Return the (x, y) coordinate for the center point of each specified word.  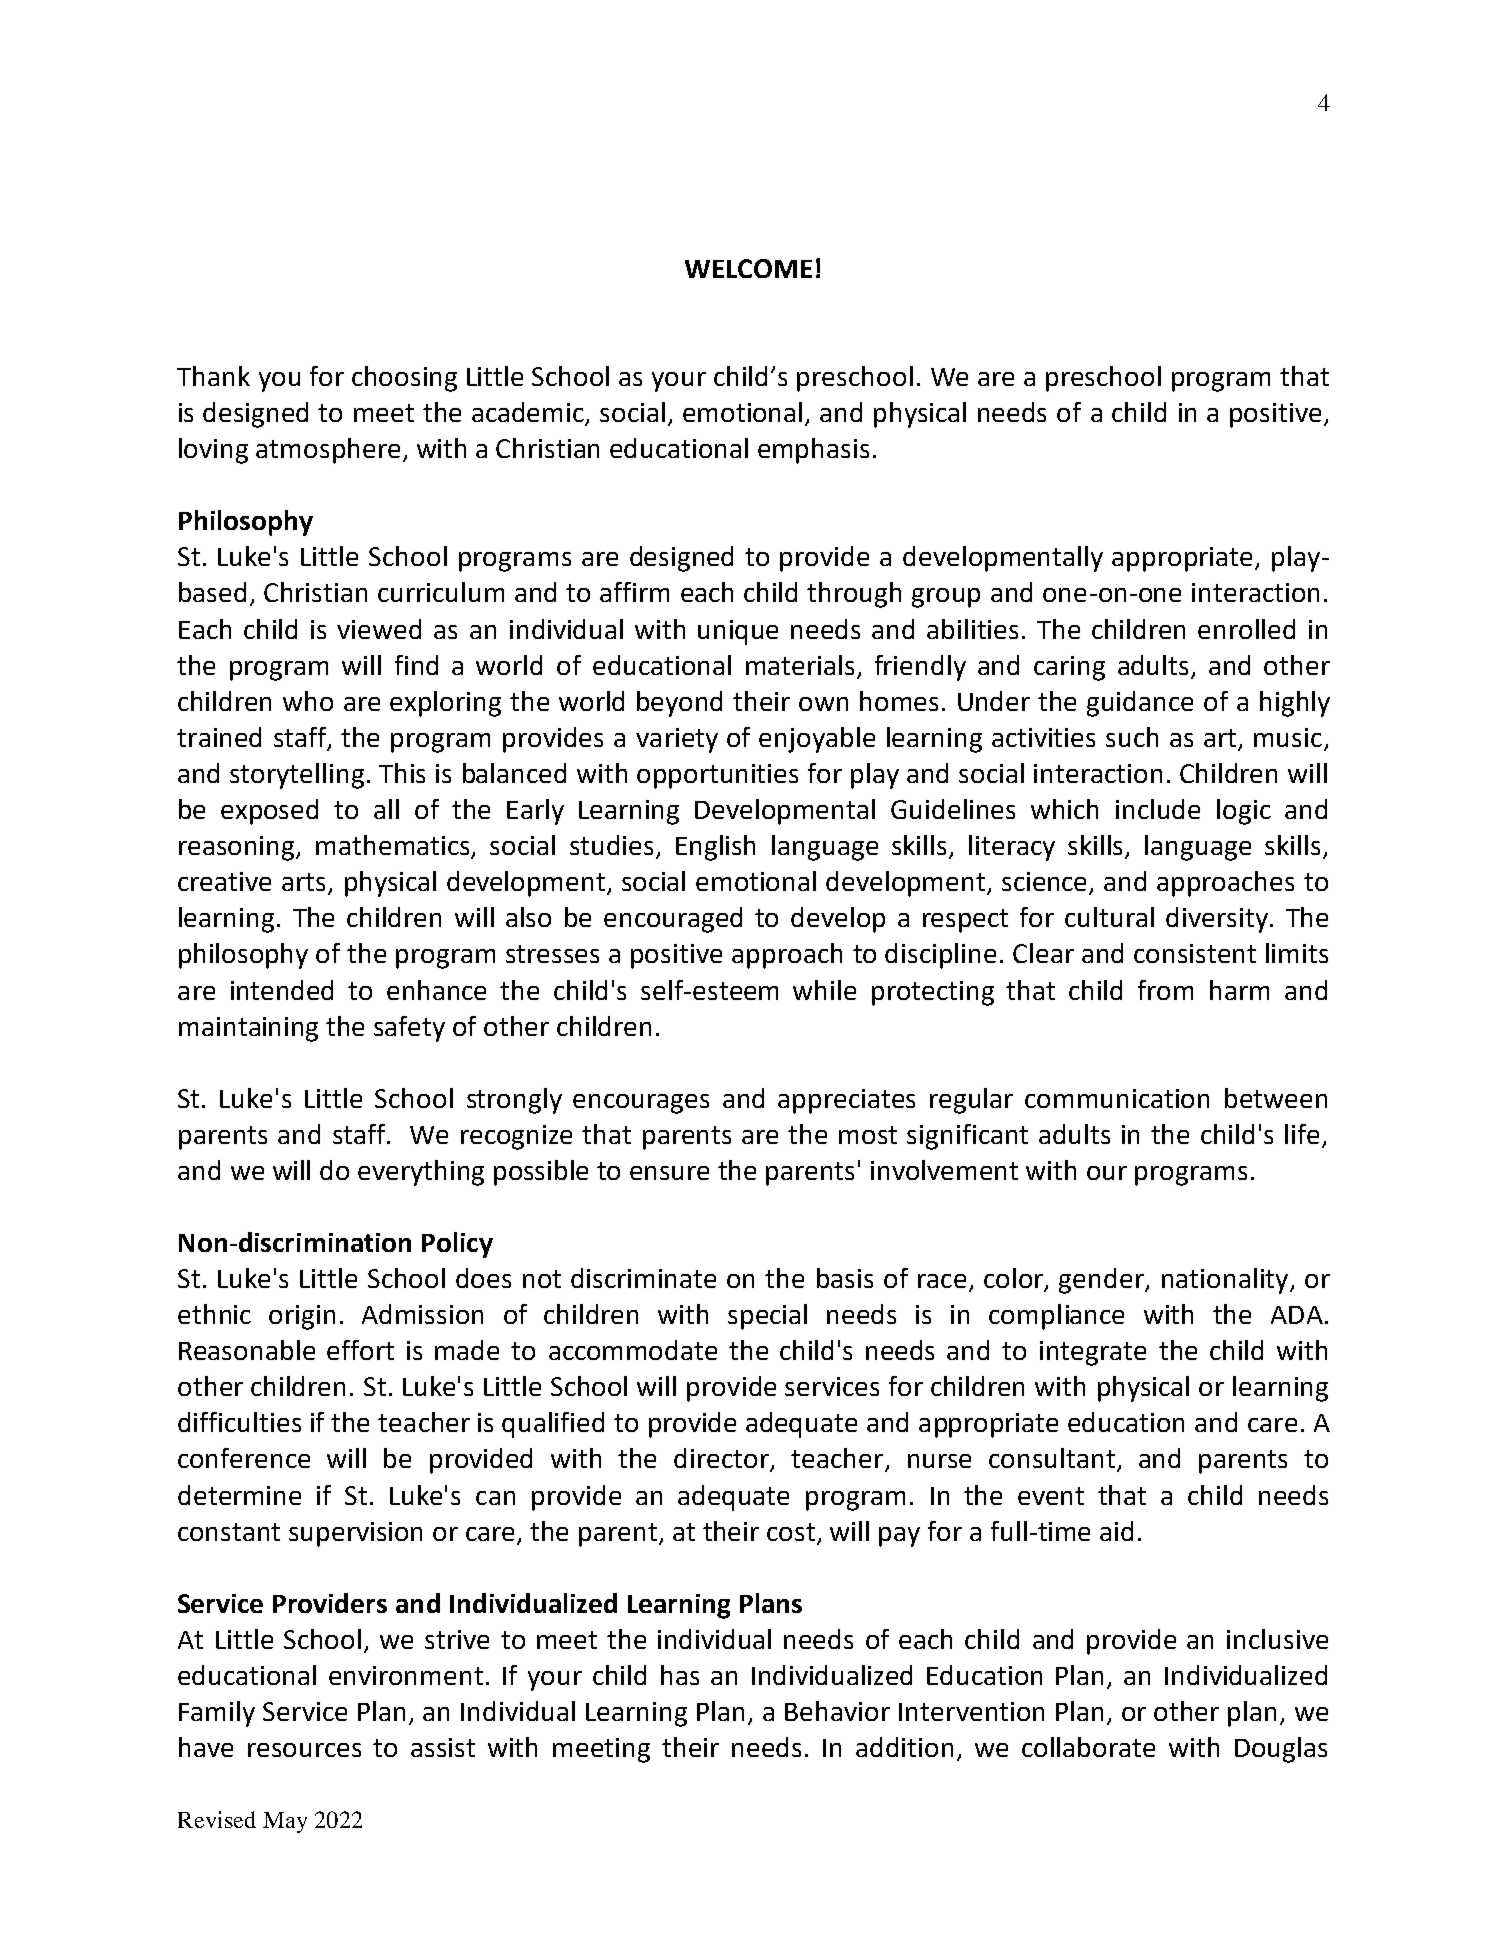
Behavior (837, 1711)
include (1158, 809)
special (767, 1317)
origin (302, 1317)
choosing (404, 379)
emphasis (813, 451)
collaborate (1088, 1747)
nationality (1226, 1281)
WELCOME (748, 268)
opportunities (717, 776)
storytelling (297, 776)
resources (304, 1750)
